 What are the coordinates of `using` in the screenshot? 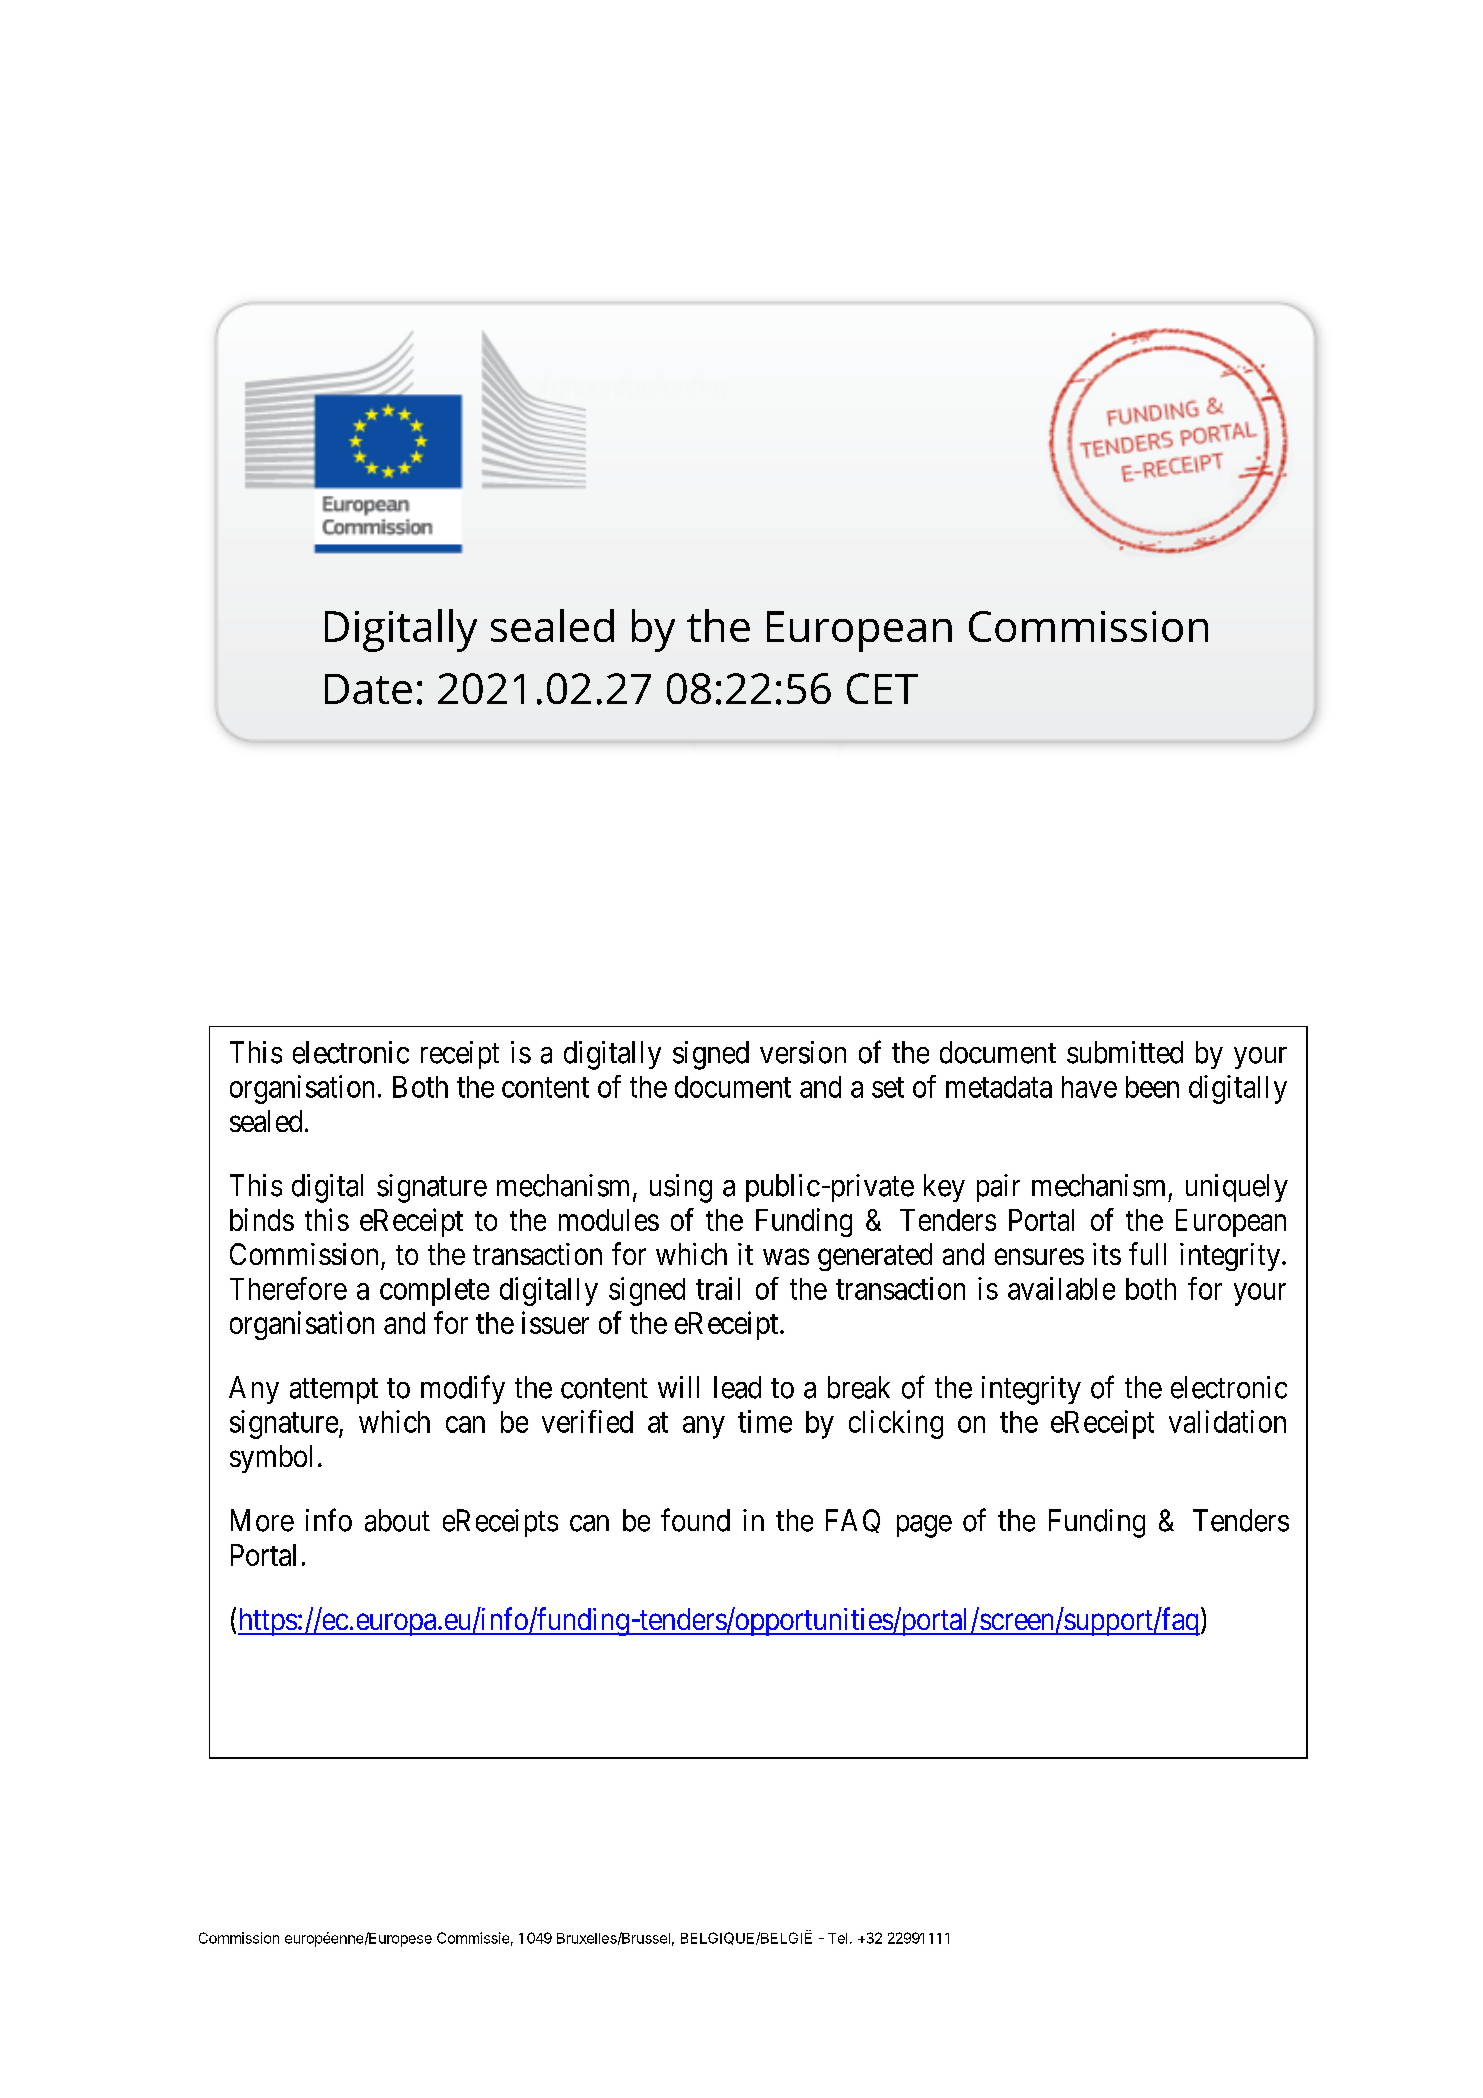 It's located at (681, 1188).
